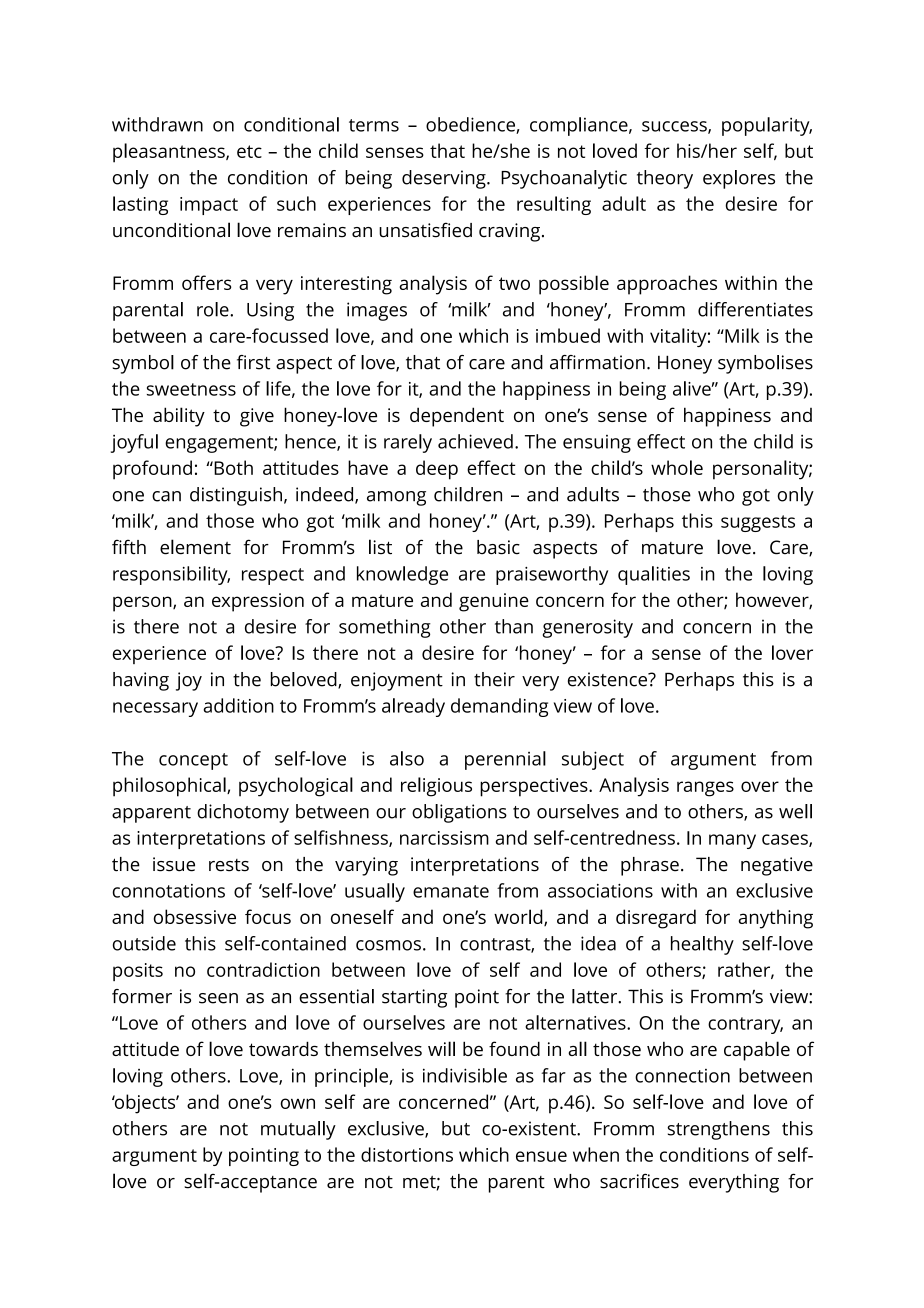  What do you see at coordinates (677, 467) in the screenshot?
I see `whole` at bounding box center [677, 467].
